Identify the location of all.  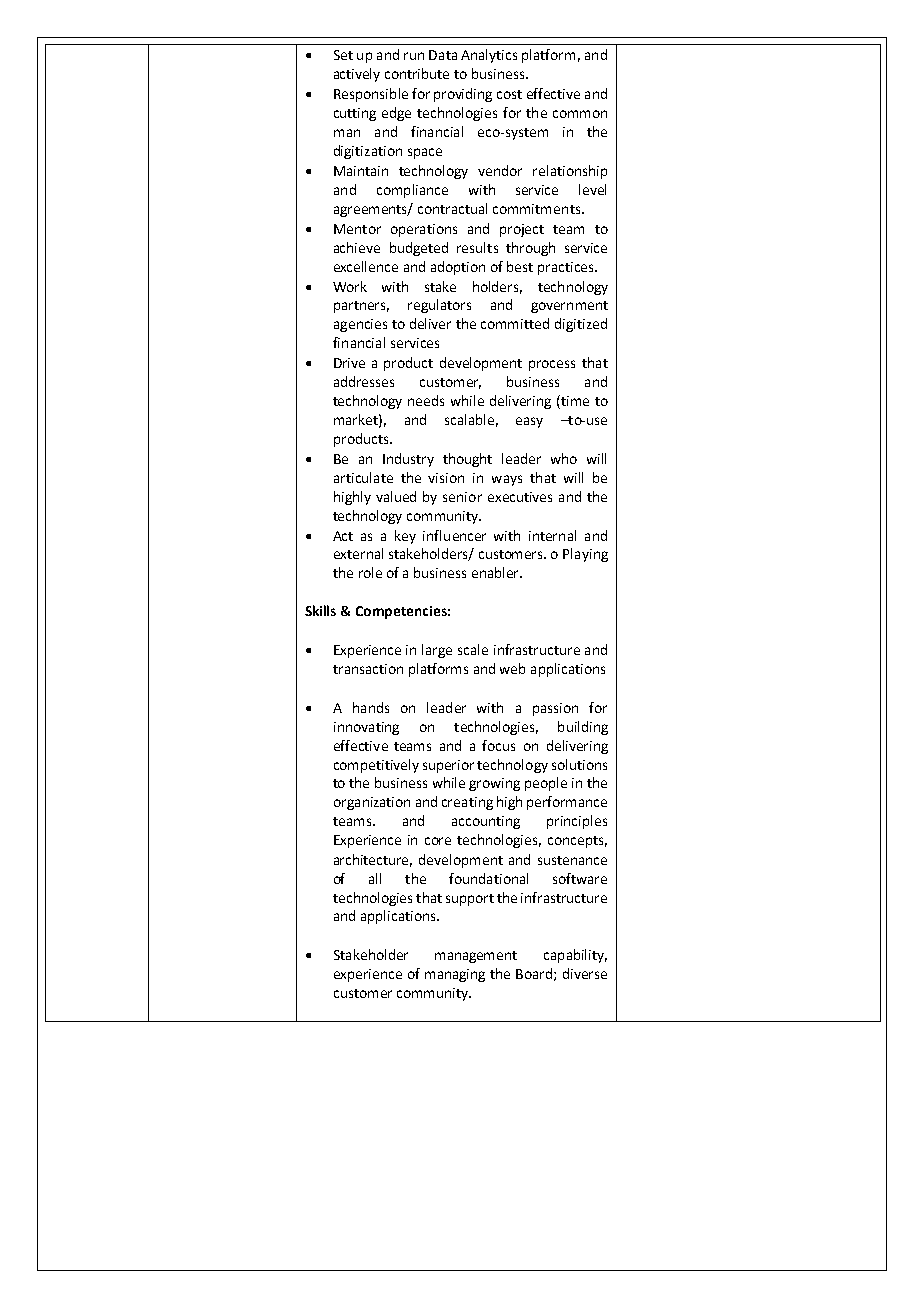
(375, 878).
